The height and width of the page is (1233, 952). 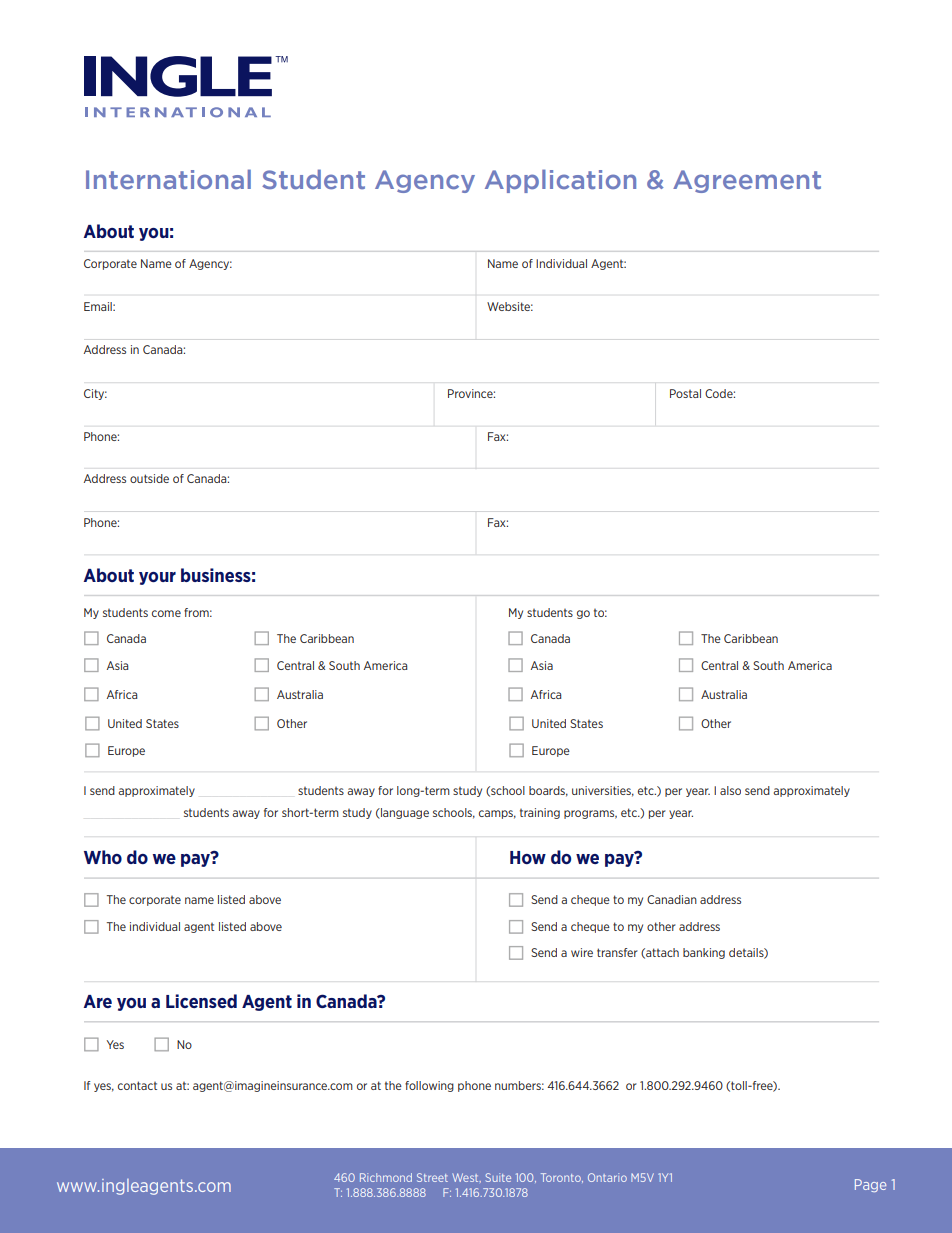 What do you see at coordinates (747, 181) in the page?
I see `Agreement` at bounding box center [747, 181].
